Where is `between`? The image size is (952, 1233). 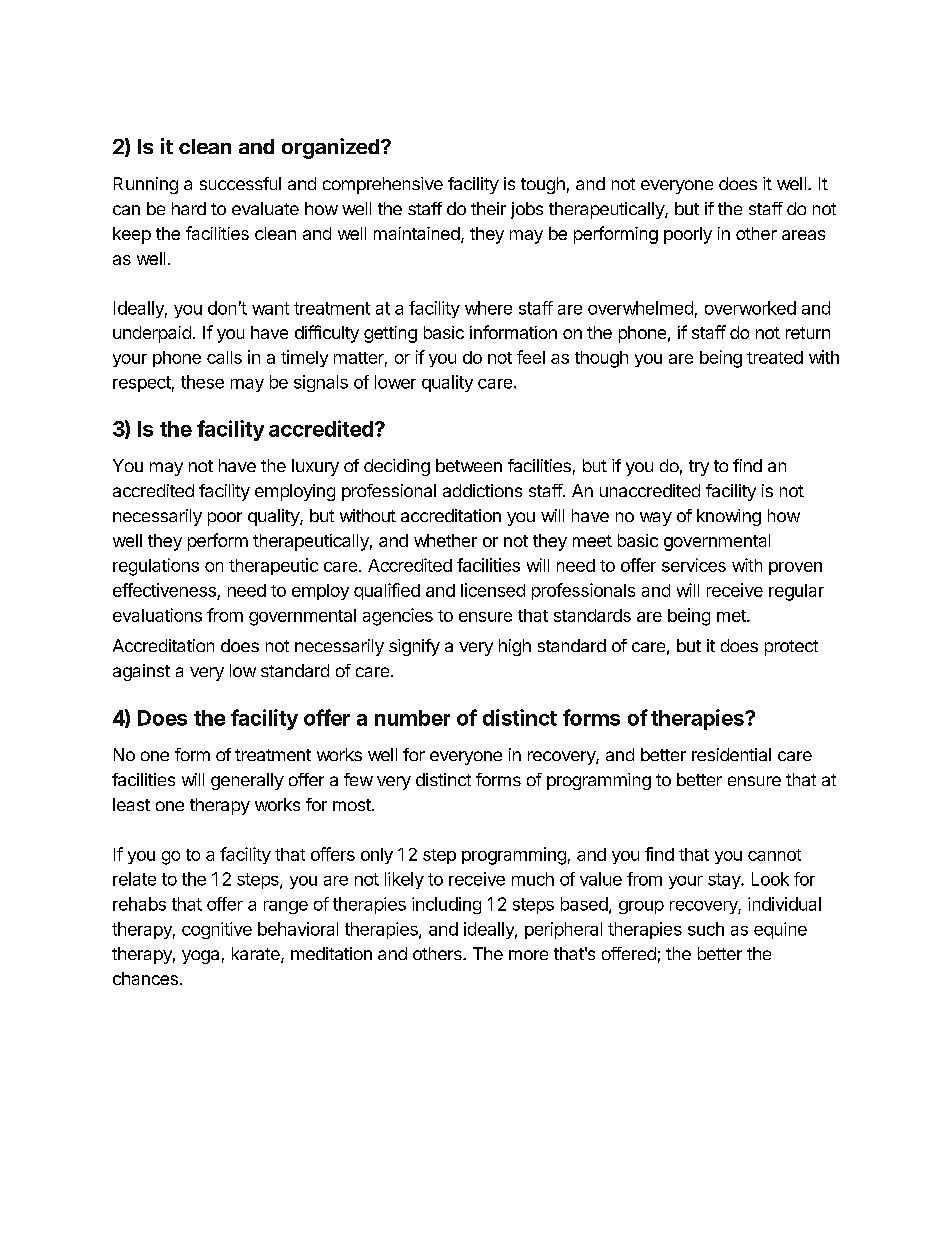 between is located at coordinates (469, 465).
